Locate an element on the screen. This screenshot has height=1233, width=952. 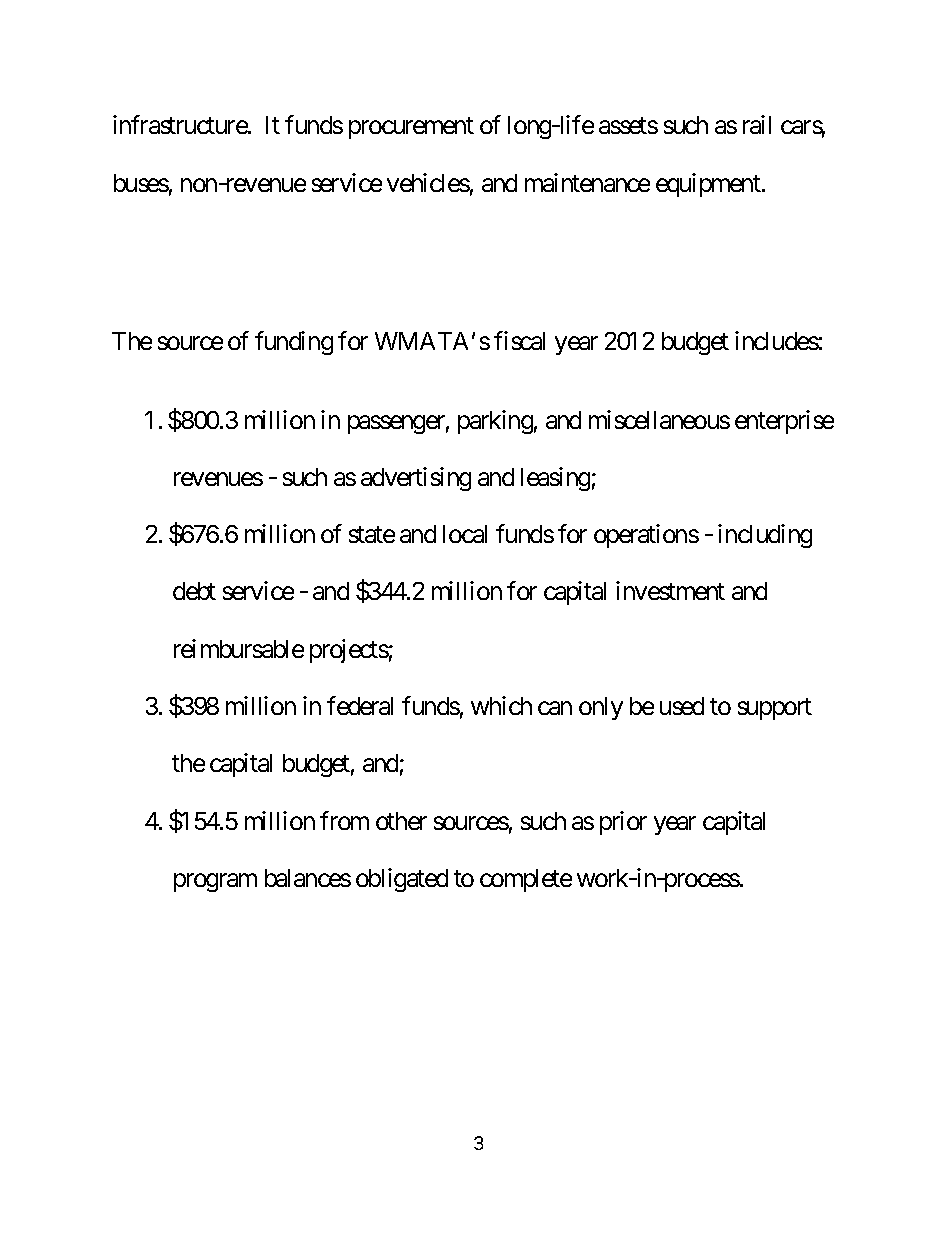
program is located at coordinates (215, 883).
